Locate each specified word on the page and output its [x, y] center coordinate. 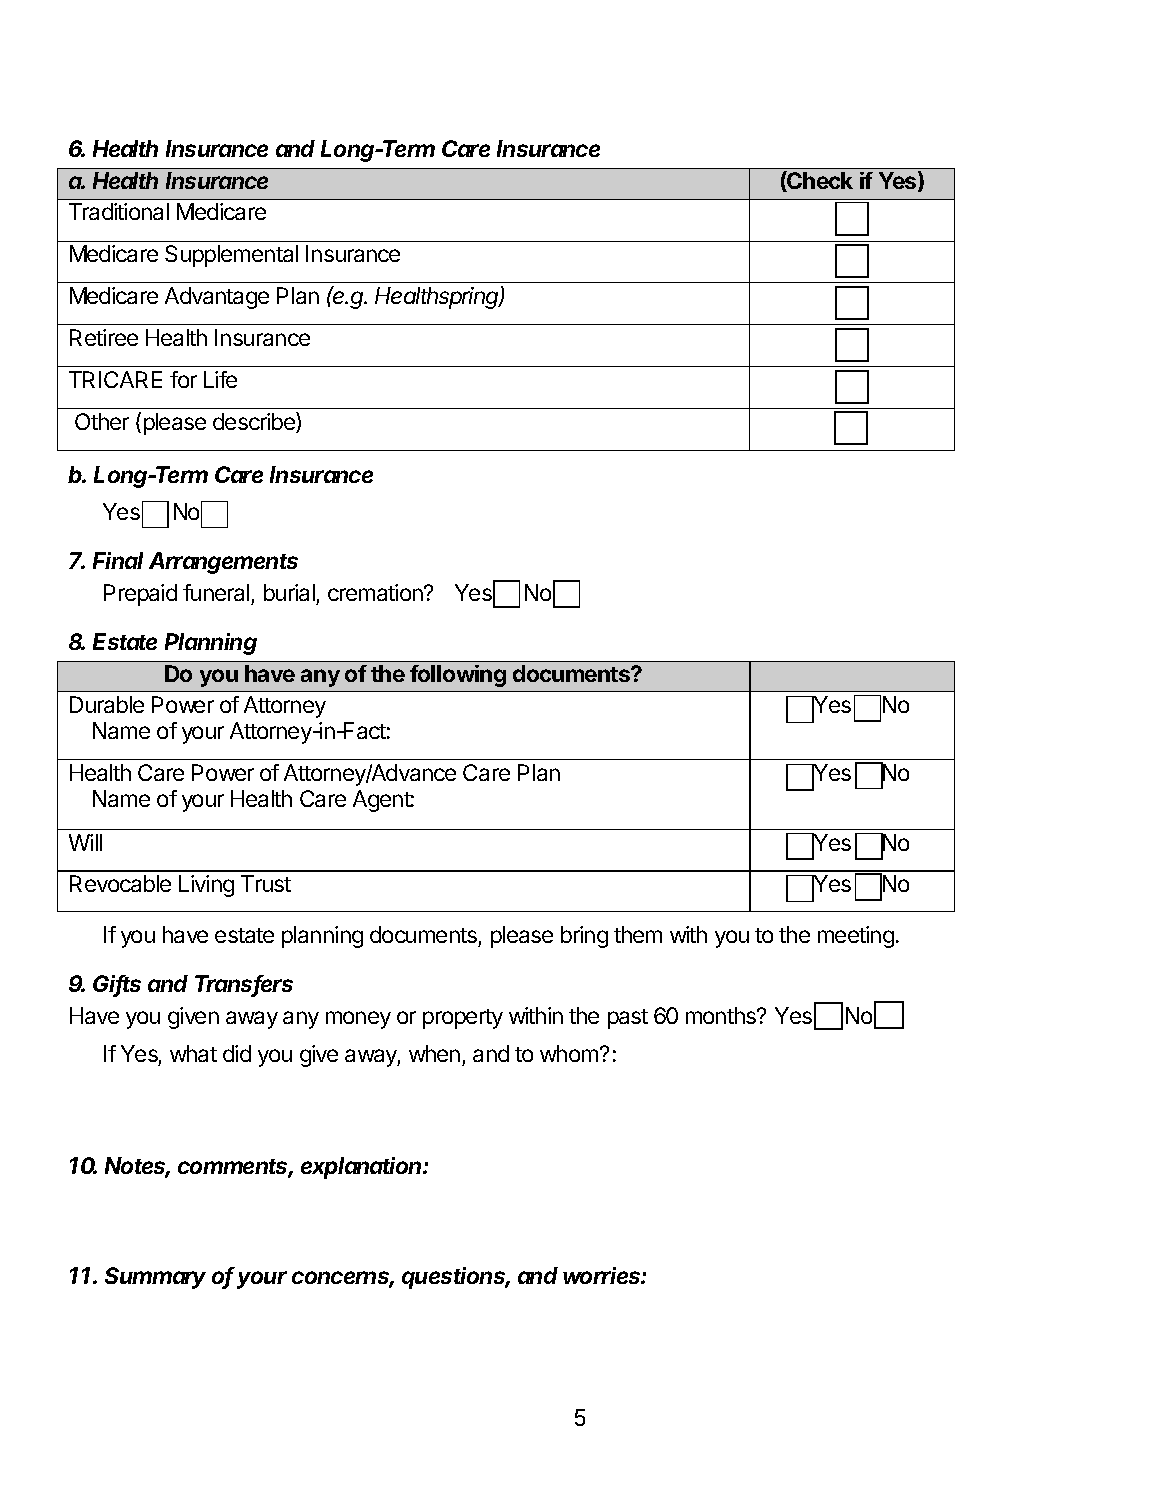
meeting [856, 937]
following [458, 676]
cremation [376, 592]
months [722, 1015]
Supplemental [231, 256]
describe [255, 422]
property [463, 1019]
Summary [155, 1278]
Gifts [117, 985]
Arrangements [223, 563]
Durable [107, 704]
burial [289, 592]
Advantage [217, 298]
